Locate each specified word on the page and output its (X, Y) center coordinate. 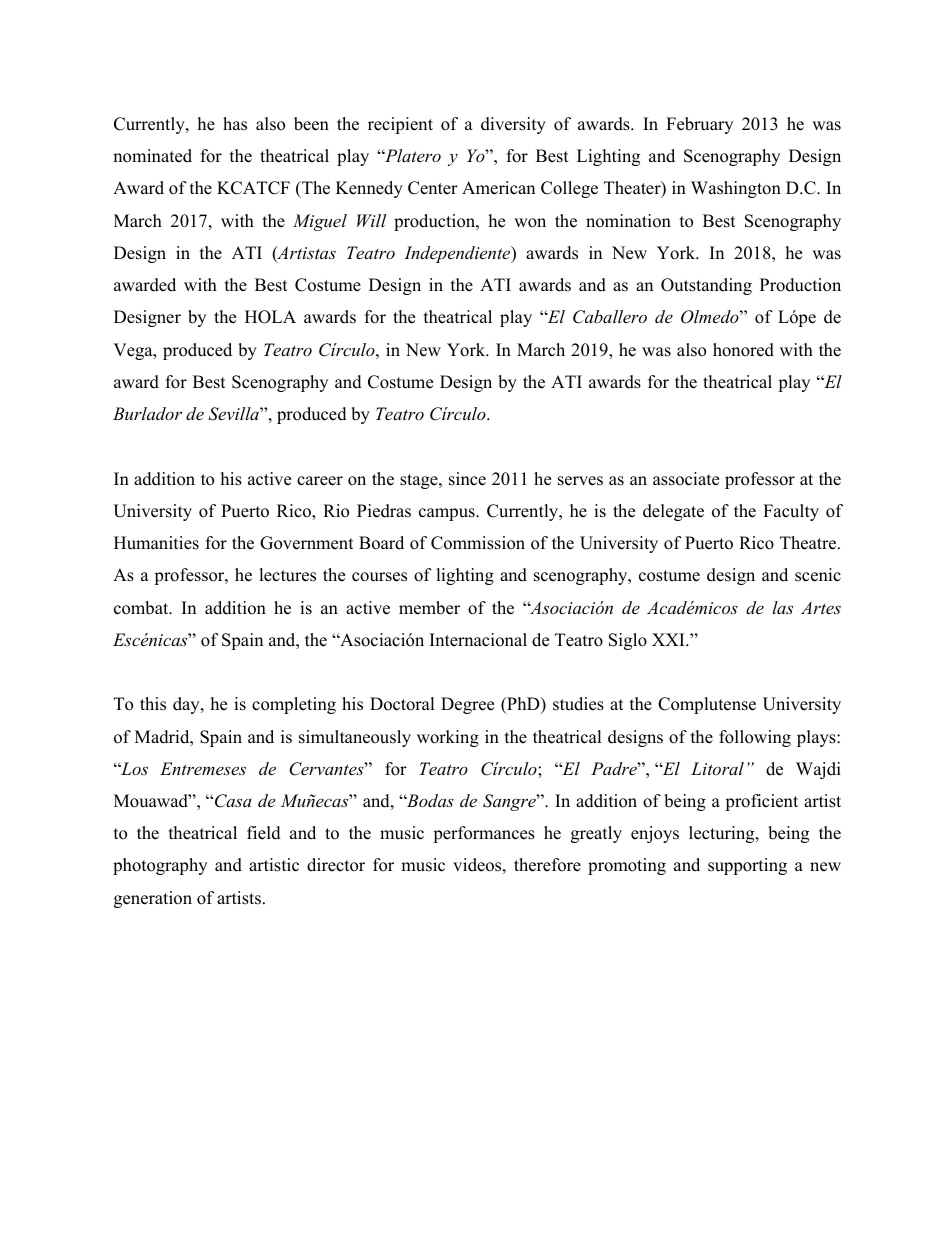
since (467, 479)
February (699, 125)
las (782, 607)
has (235, 124)
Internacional (478, 640)
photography (160, 866)
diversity (513, 125)
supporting (747, 866)
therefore (547, 865)
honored (743, 350)
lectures (287, 575)
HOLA (270, 317)
